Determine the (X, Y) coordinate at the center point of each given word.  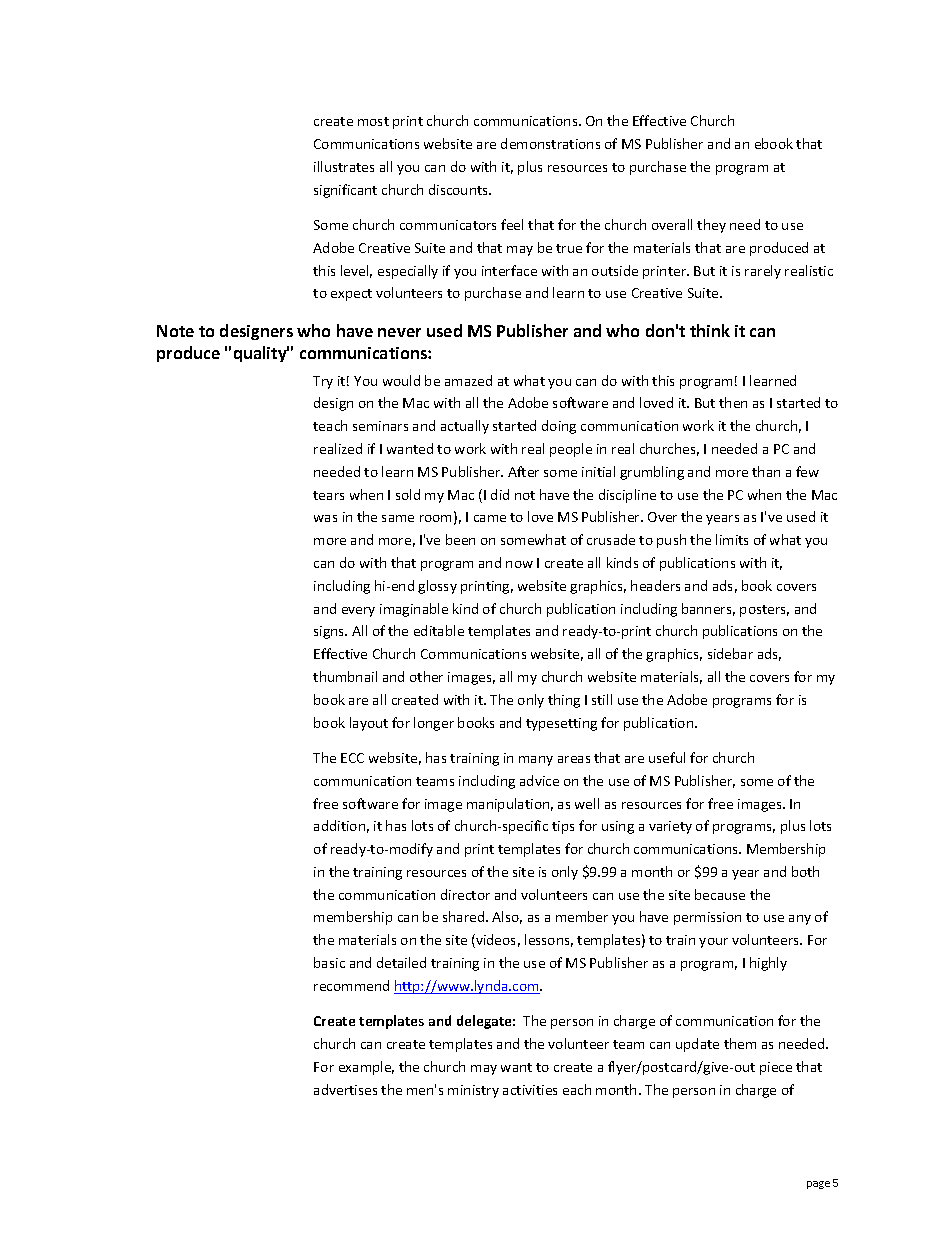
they (711, 226)
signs (330, 632)
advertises (345, 1089)
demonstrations (550, 143)
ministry (473, 1091)
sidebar (730, 653)
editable (439, 630)
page (818, 1185)
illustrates (344, 166)
